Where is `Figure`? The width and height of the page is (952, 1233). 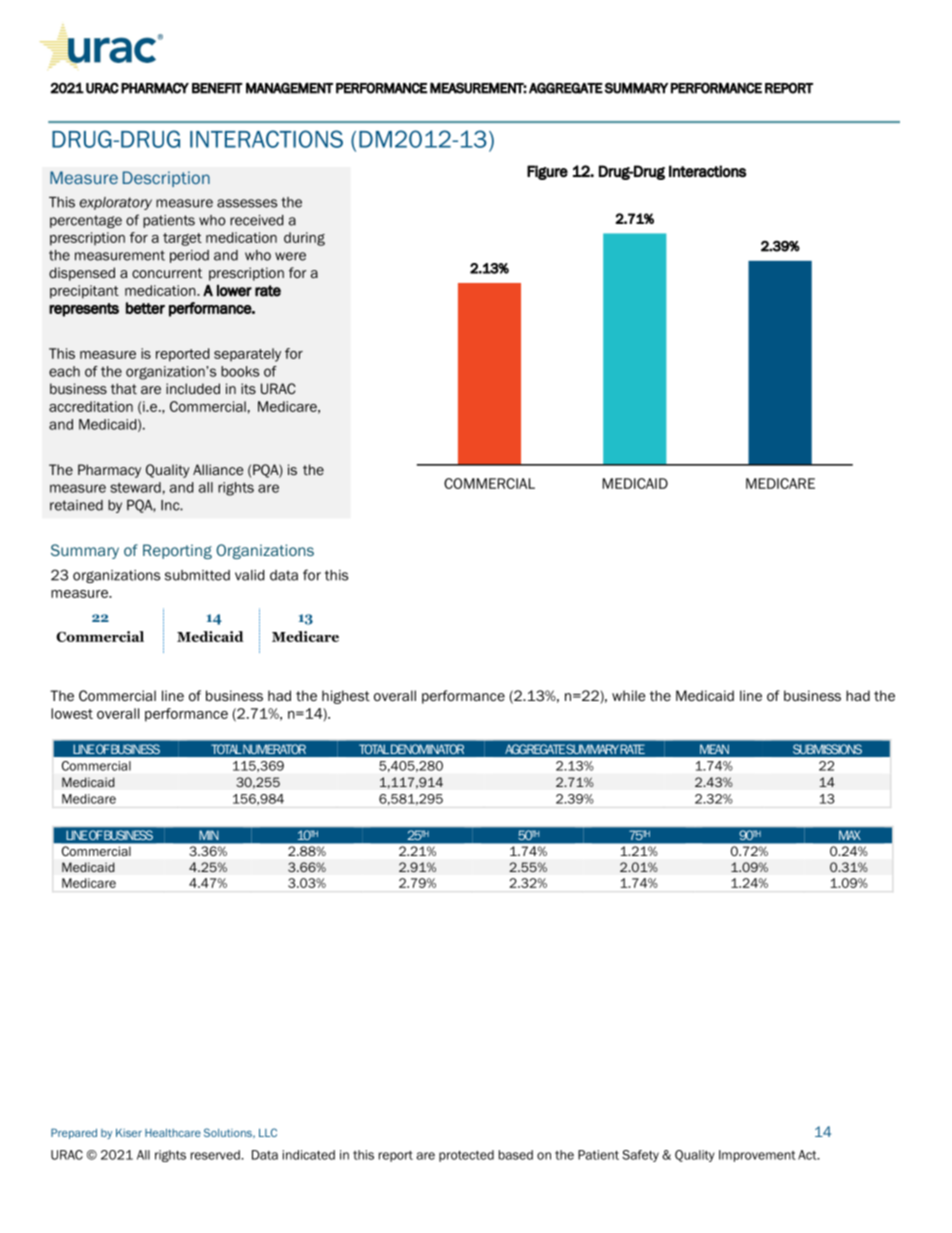
Figure is located at coordinates (547, 172).
